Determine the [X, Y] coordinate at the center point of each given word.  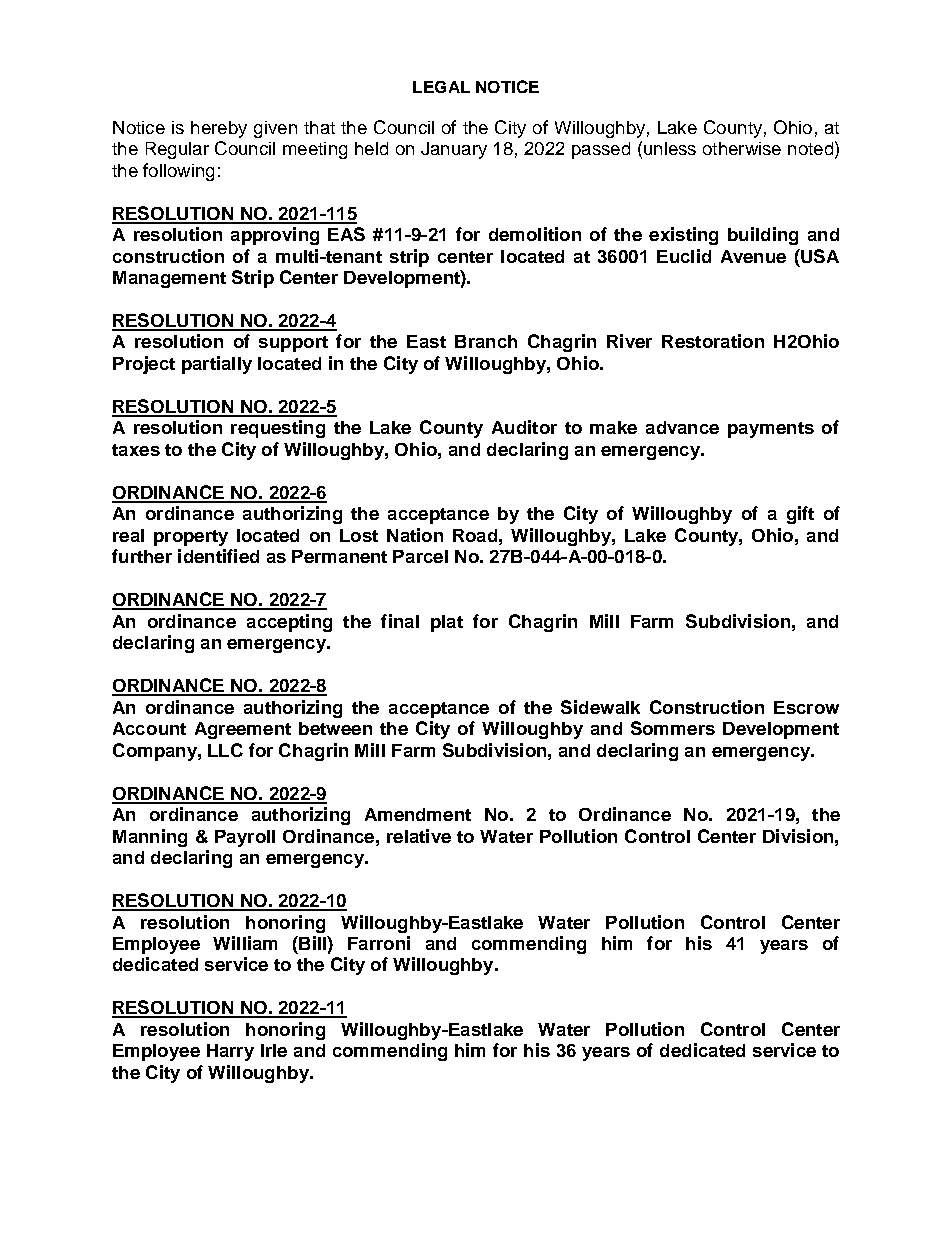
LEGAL [441, 87]
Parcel [420, 556]
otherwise [742, 148]
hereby [219, 129]
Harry [230, 1052]
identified [218, 556]
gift [800, 515]
